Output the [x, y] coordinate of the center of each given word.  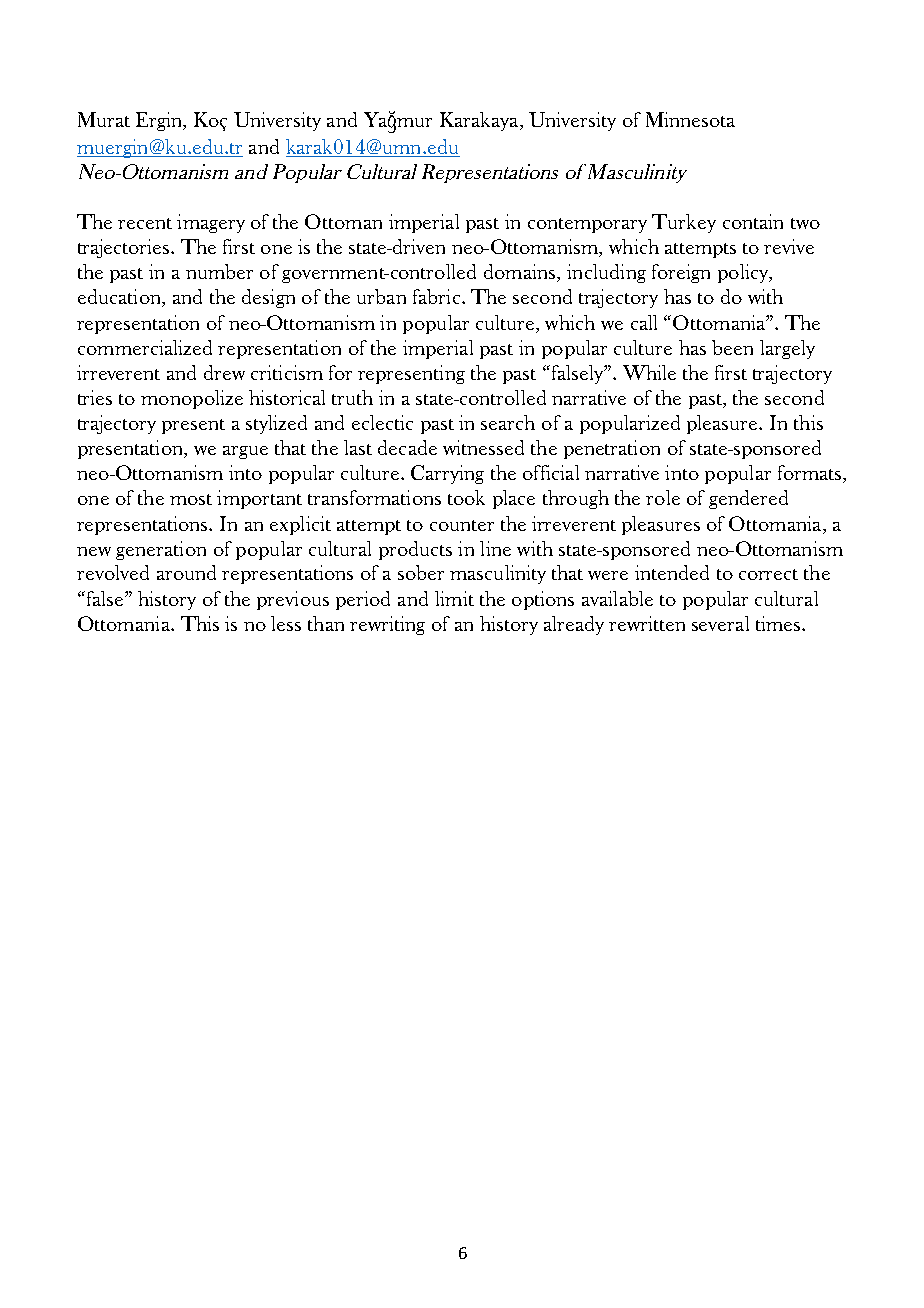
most [191, 499]
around [186, 572]
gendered [748, 499]
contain [753, 221]
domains [521, 273]
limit [454, 598]
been [732, 347]
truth [352, 397]
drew [224, 372]
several [720, 623]
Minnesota [690, 119]
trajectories [125, 248]
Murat [104, 119]
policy [744, 273]
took [466, 497]
